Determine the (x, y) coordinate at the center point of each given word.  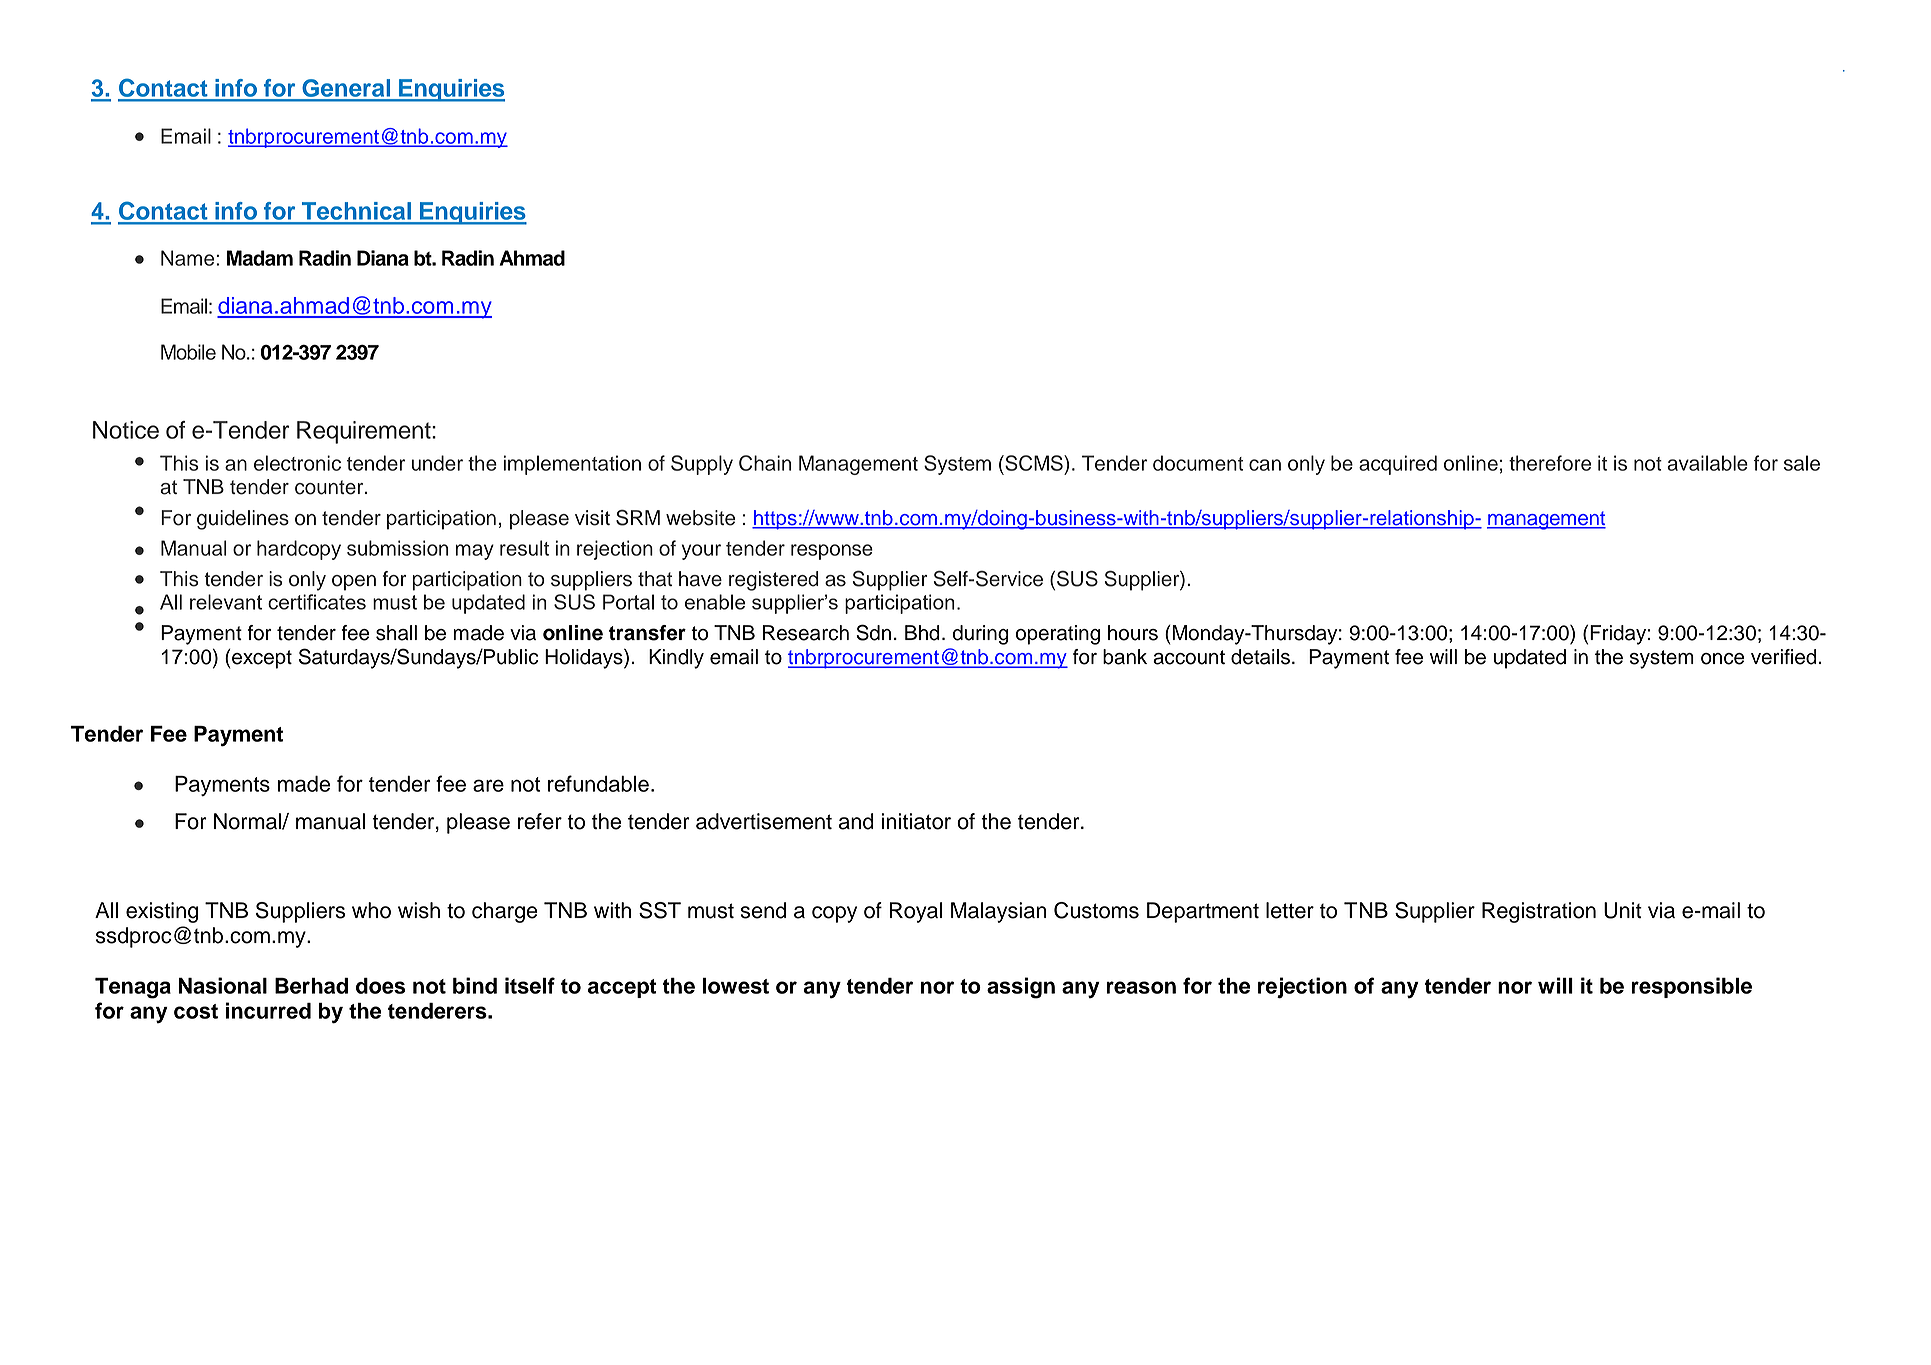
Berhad (311, 986)
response (832, 552)
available (1707, 463)
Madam (260, 258)
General (346, 89)
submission (397, 548)
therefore (1550, 463)
